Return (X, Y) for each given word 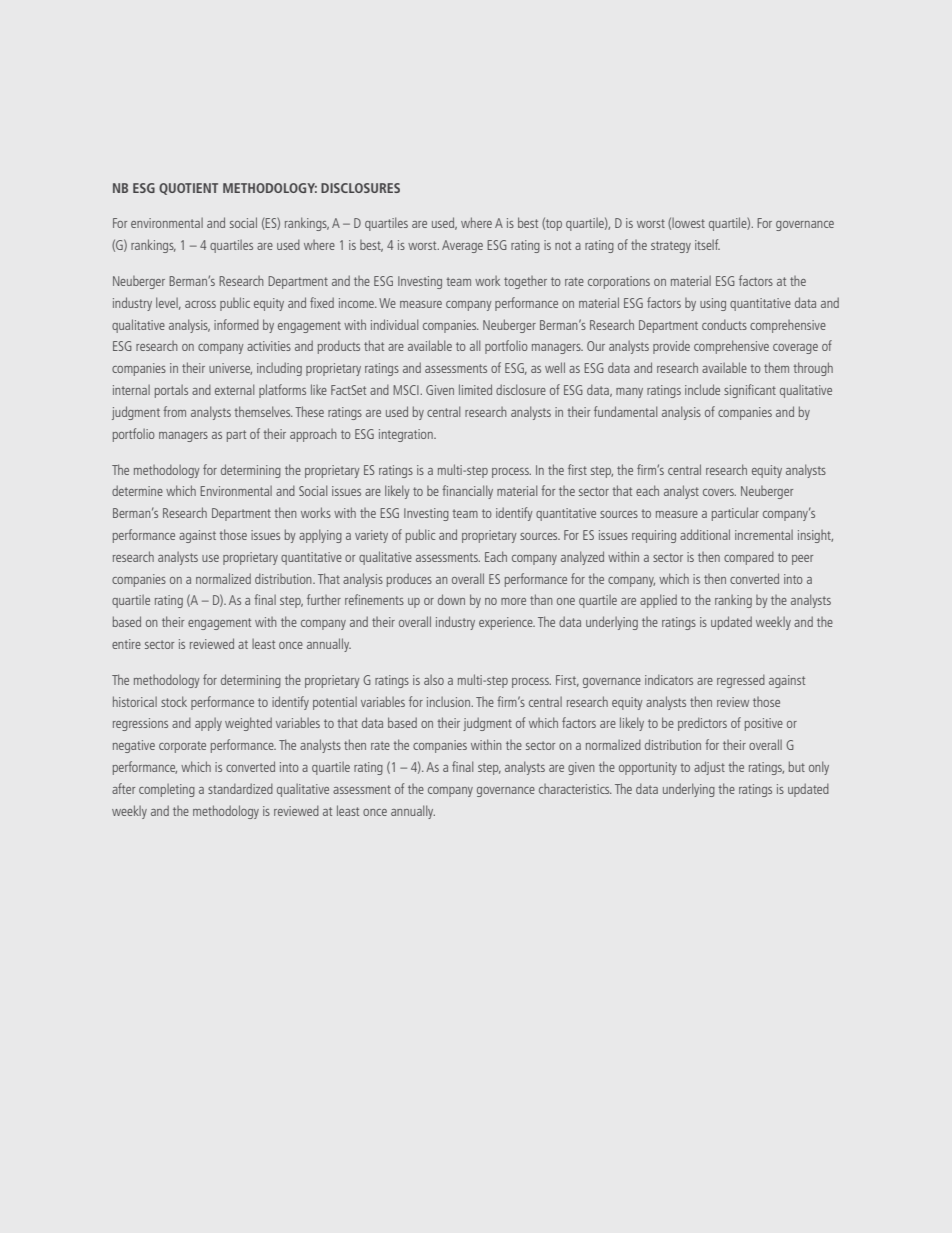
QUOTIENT (188, 189)
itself (707, 244)
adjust (709, 768)
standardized (240, 788)
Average (462, 246)
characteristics (575, 789)
